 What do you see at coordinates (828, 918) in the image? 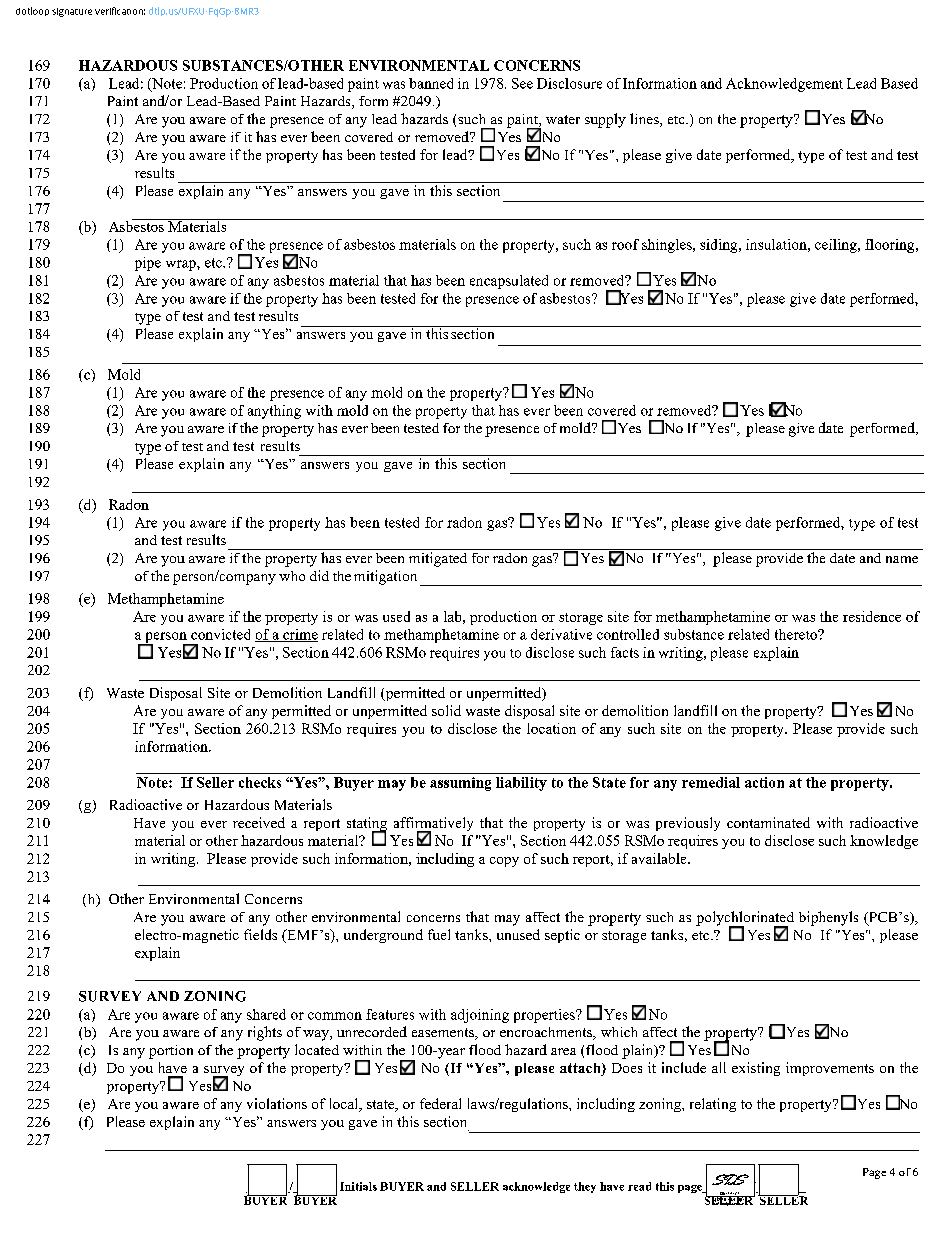
I see `biphenyls` at bounding box center [828, 918].
